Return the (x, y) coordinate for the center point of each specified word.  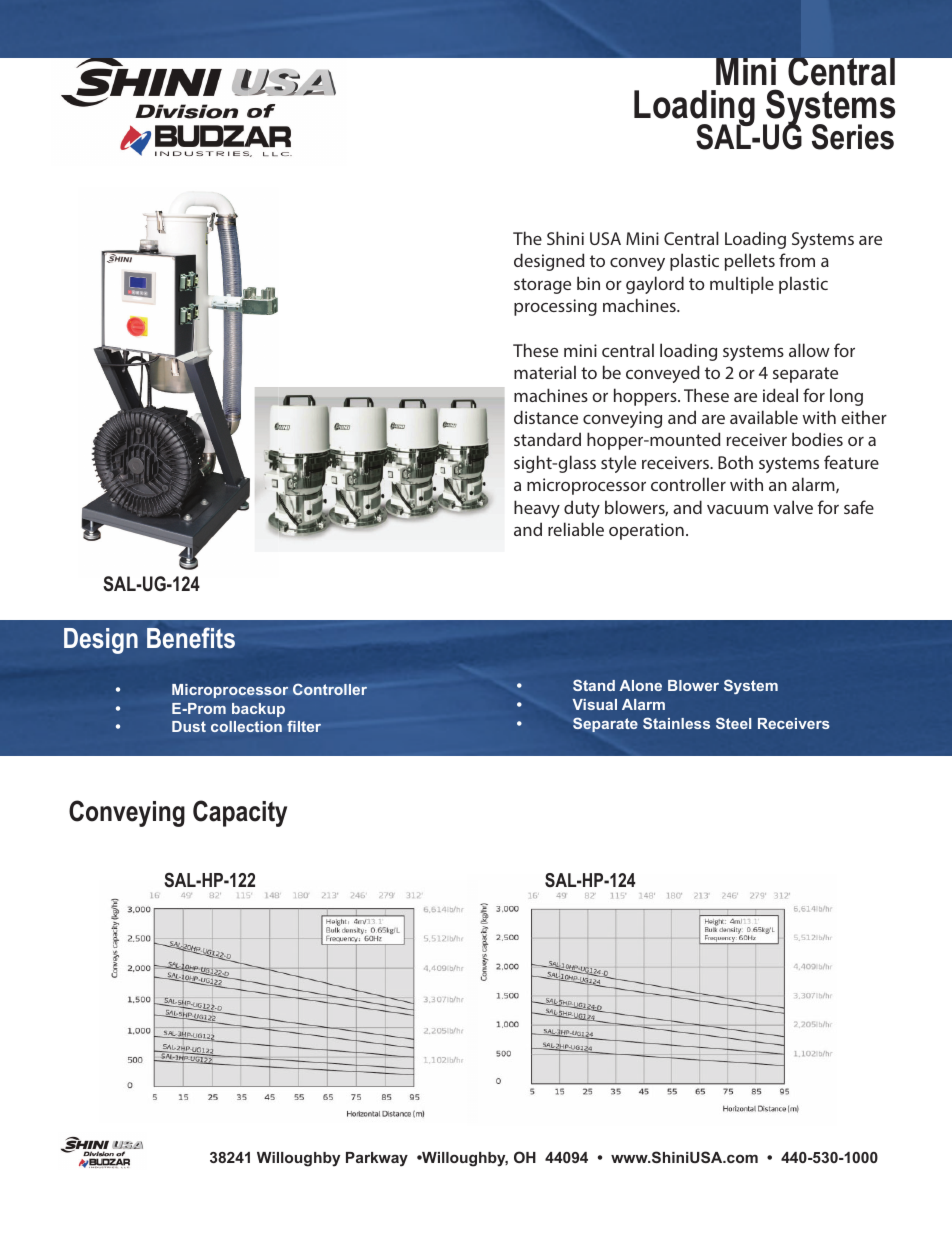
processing (555, 307)
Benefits (191, 638)
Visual (594, 704)
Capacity (240, 813)
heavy (537, 509)
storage (542, 286)
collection (246, 726)
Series (853, 137)
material (545, 372)
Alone (640, 685)
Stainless (676, 723)
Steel (733, 723)
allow (809, 350)
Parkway (377, 1159)
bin (588, 283)
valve (793, 507)
